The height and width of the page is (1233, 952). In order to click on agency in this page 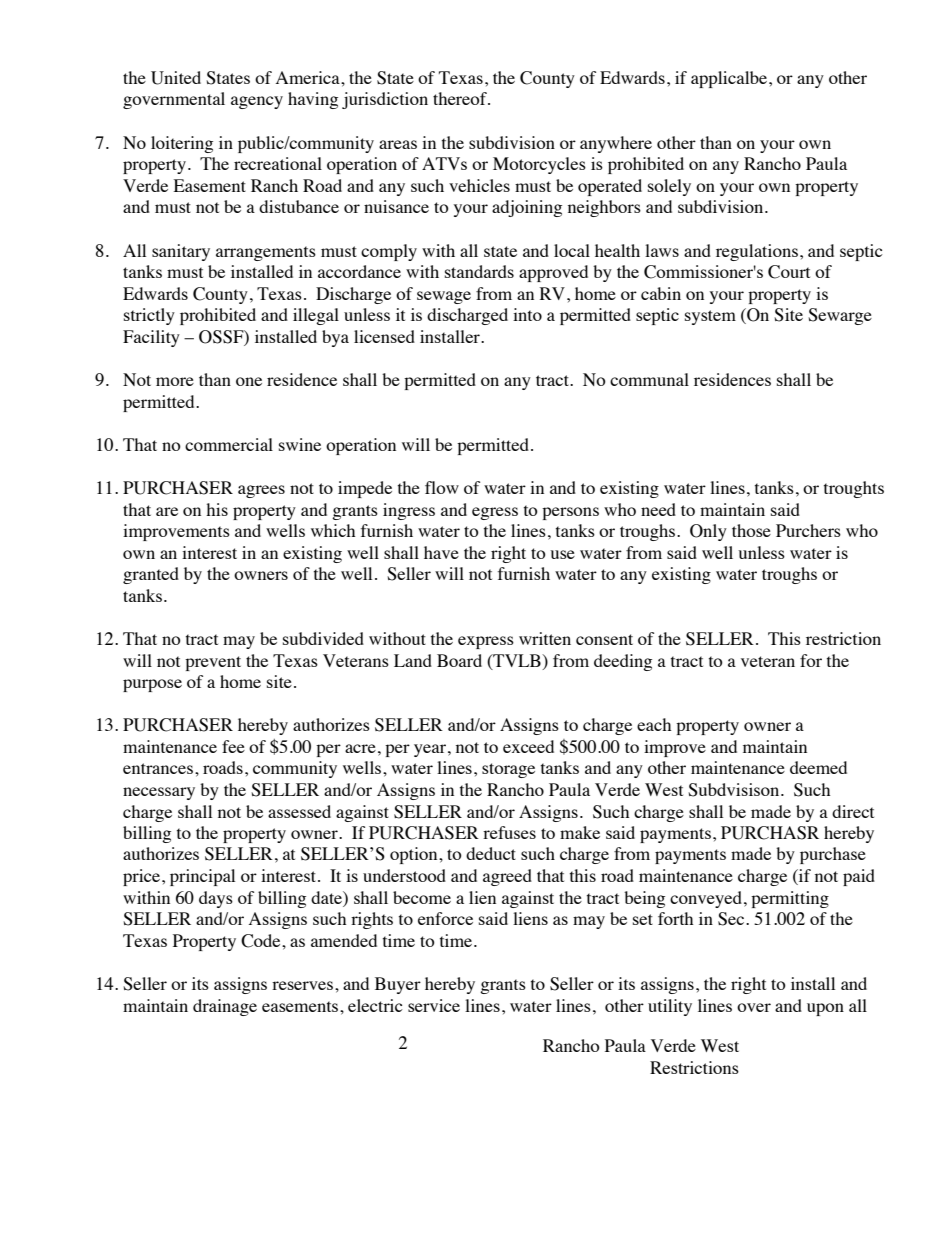, I will do `click(257, 102)`.
